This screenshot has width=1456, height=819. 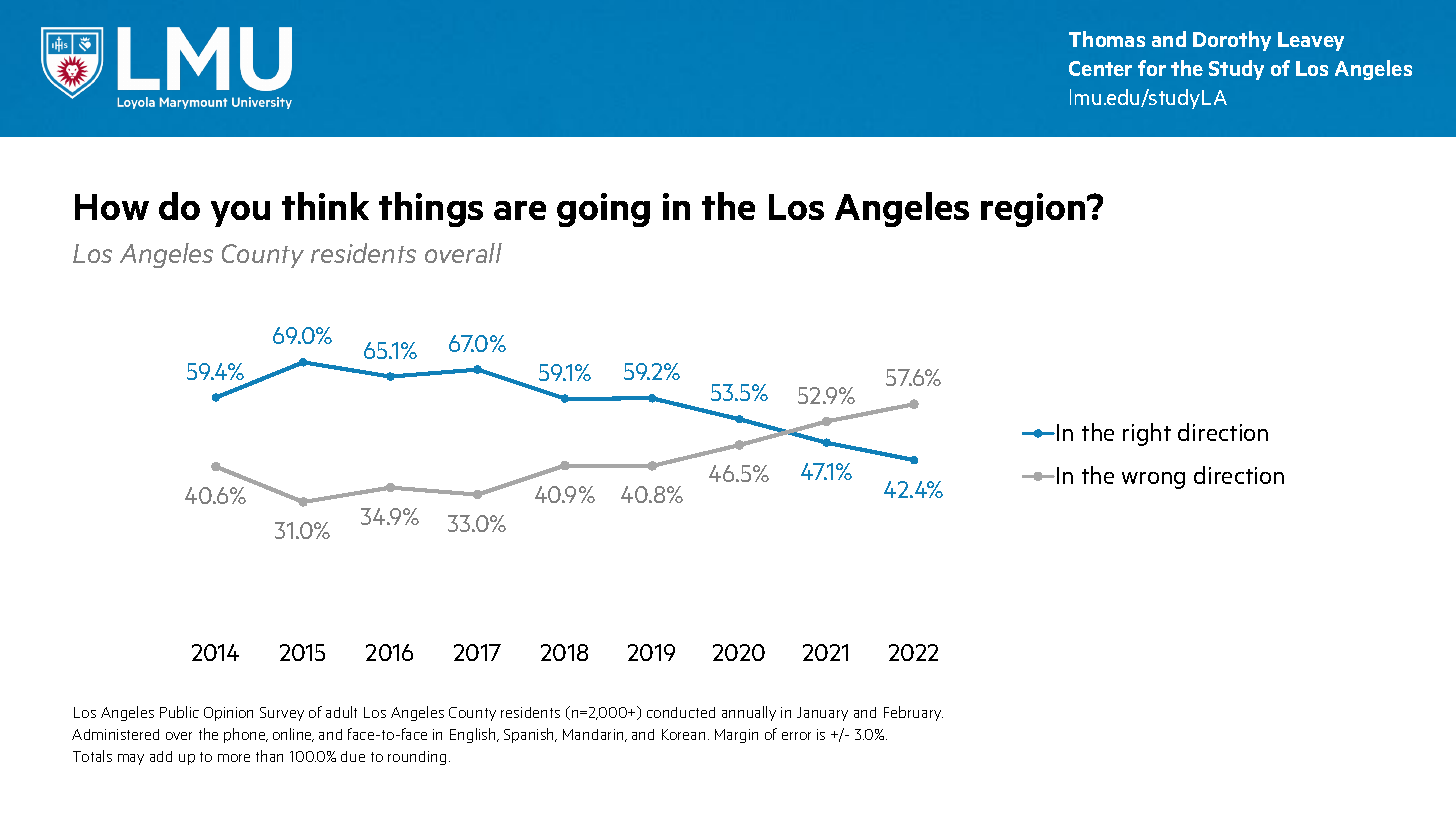 I want to click on for, so click(x=1152, y=68).
